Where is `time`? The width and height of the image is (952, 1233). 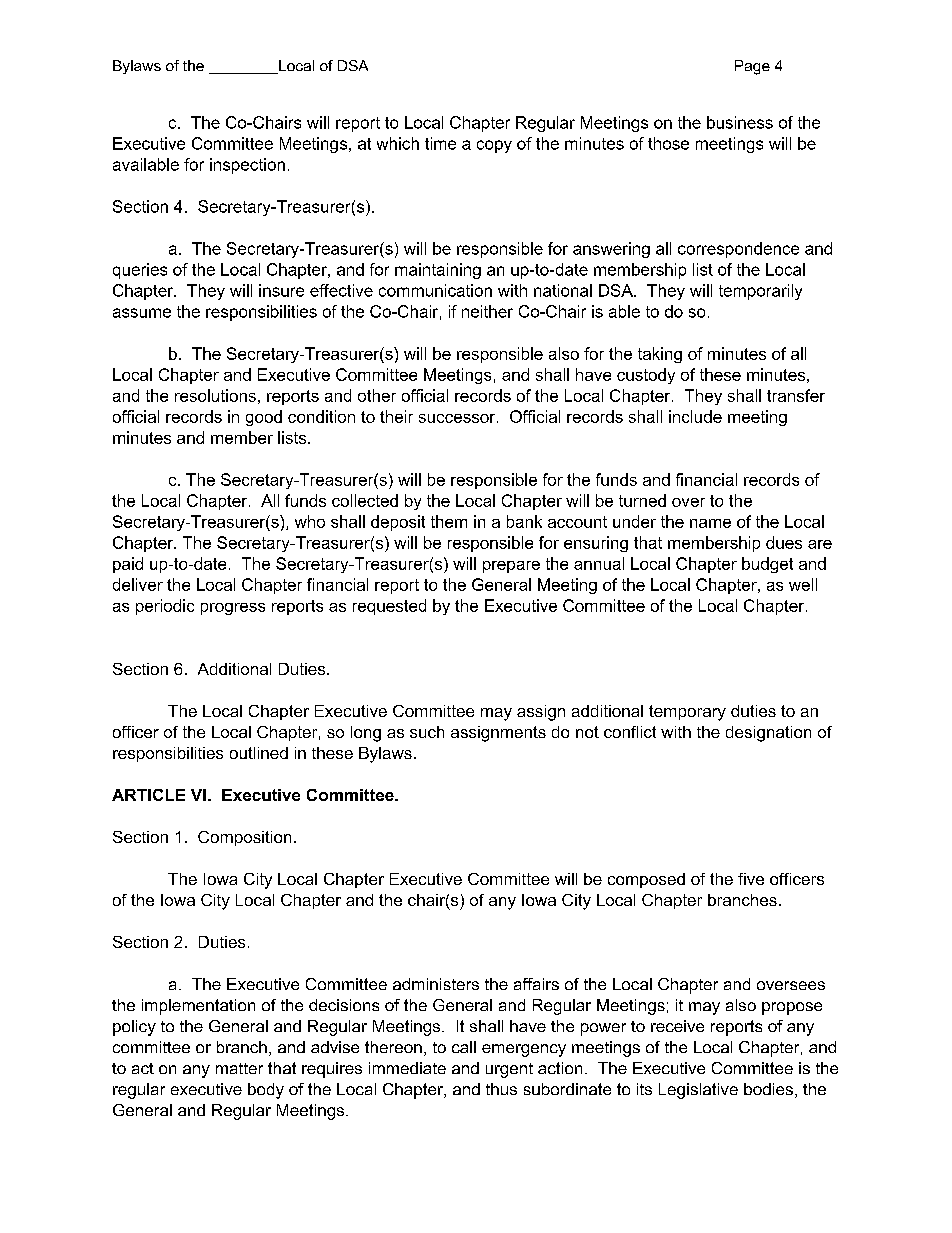 time is located at coordinates (440, 143).
